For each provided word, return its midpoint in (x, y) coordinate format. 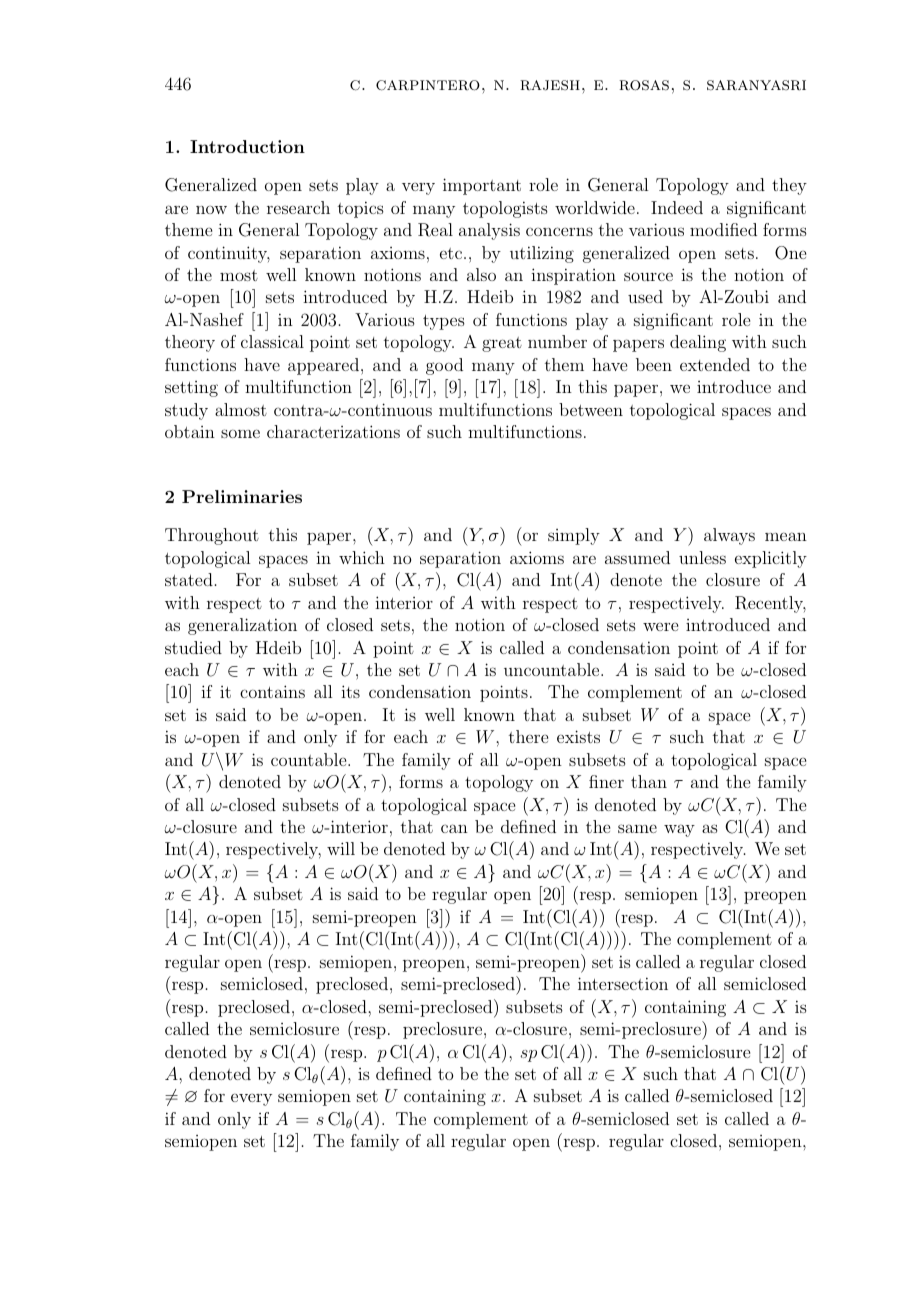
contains (272, 691)
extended (715, 364)
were (660, 626)
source (648, 276)
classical (272, 341)
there (528, 736)
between (591, 409)
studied (193, 647)
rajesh (550, 85)
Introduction (247, 146)
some (240, 433)
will (341, 848)
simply (574, 536)
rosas (644, 85)
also (481, 274)
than (649, 781)
